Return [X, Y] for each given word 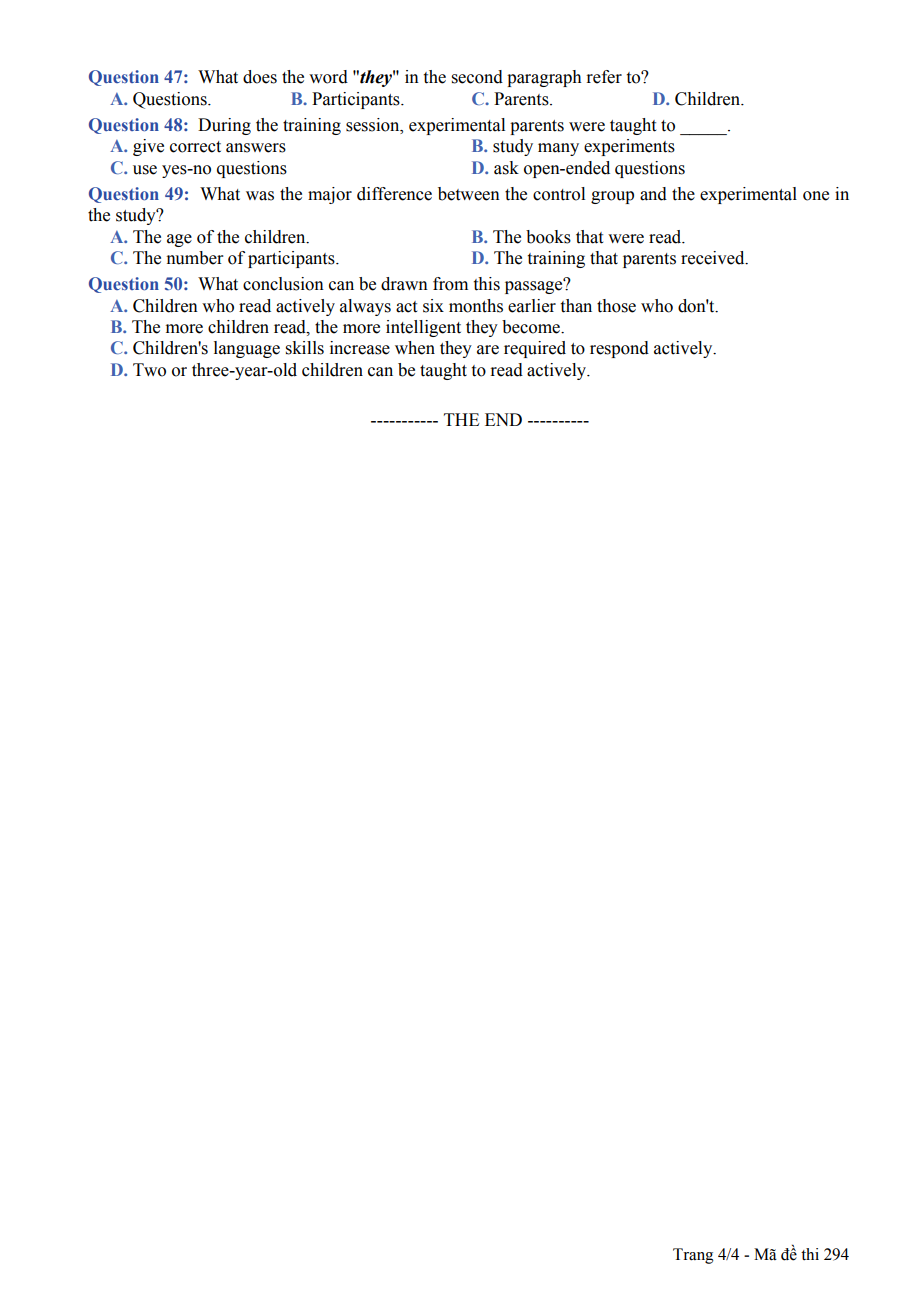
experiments [629, 147]
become [532, 327]
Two [149, 370]
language [247, 349]
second [477, 77]
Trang [693, 1256]
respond [619, 349]
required [535, 349]
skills [305, 348]
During [224, 126]
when [415, 348]
